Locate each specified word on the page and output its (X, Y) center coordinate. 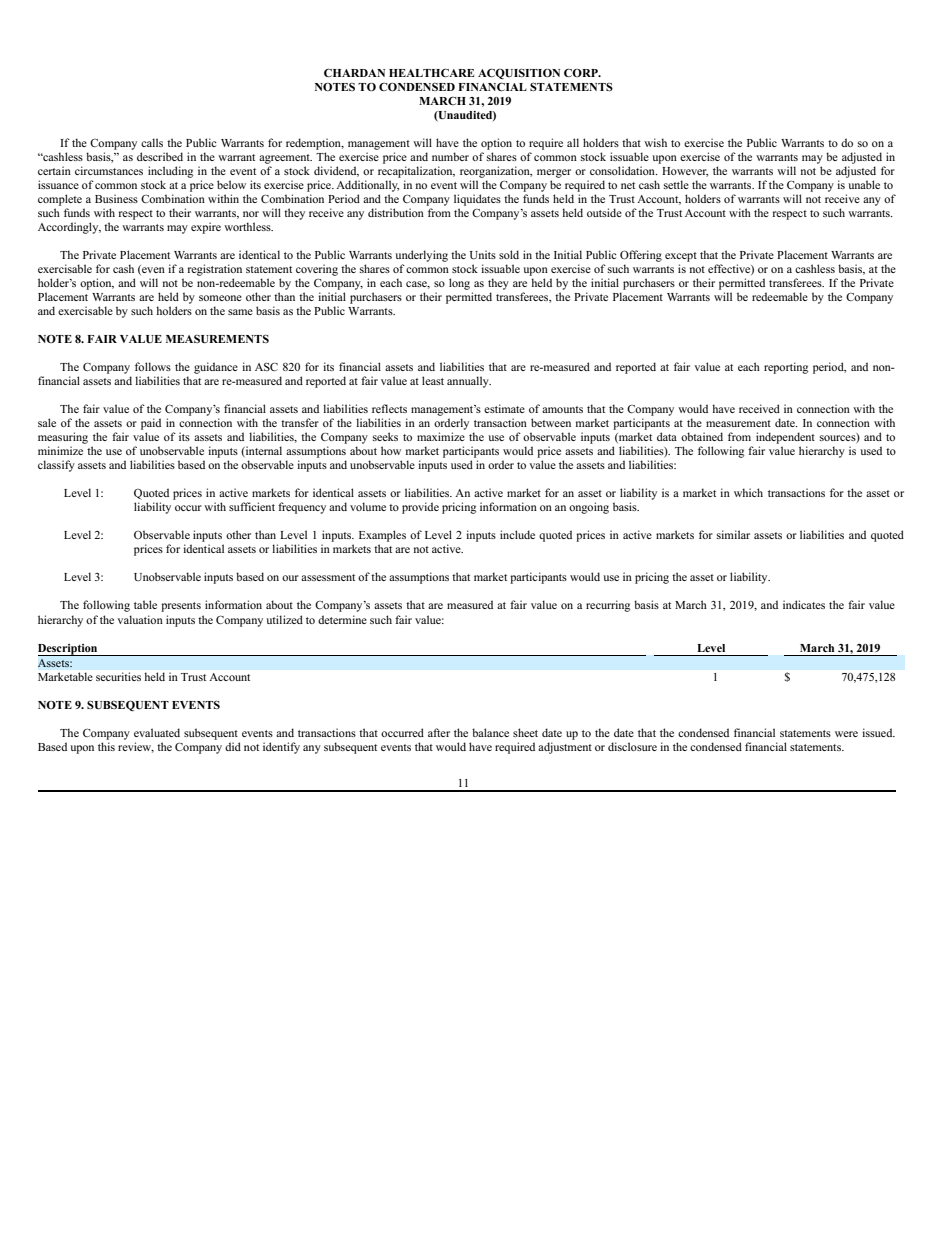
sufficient (252, 506)
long (459, 284)
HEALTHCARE (431, 72)
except (681, 257)
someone (220, 298)
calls (152, 142)
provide (420, 508)
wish (655, 142)
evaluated (157, 732)
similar (733, 534)
